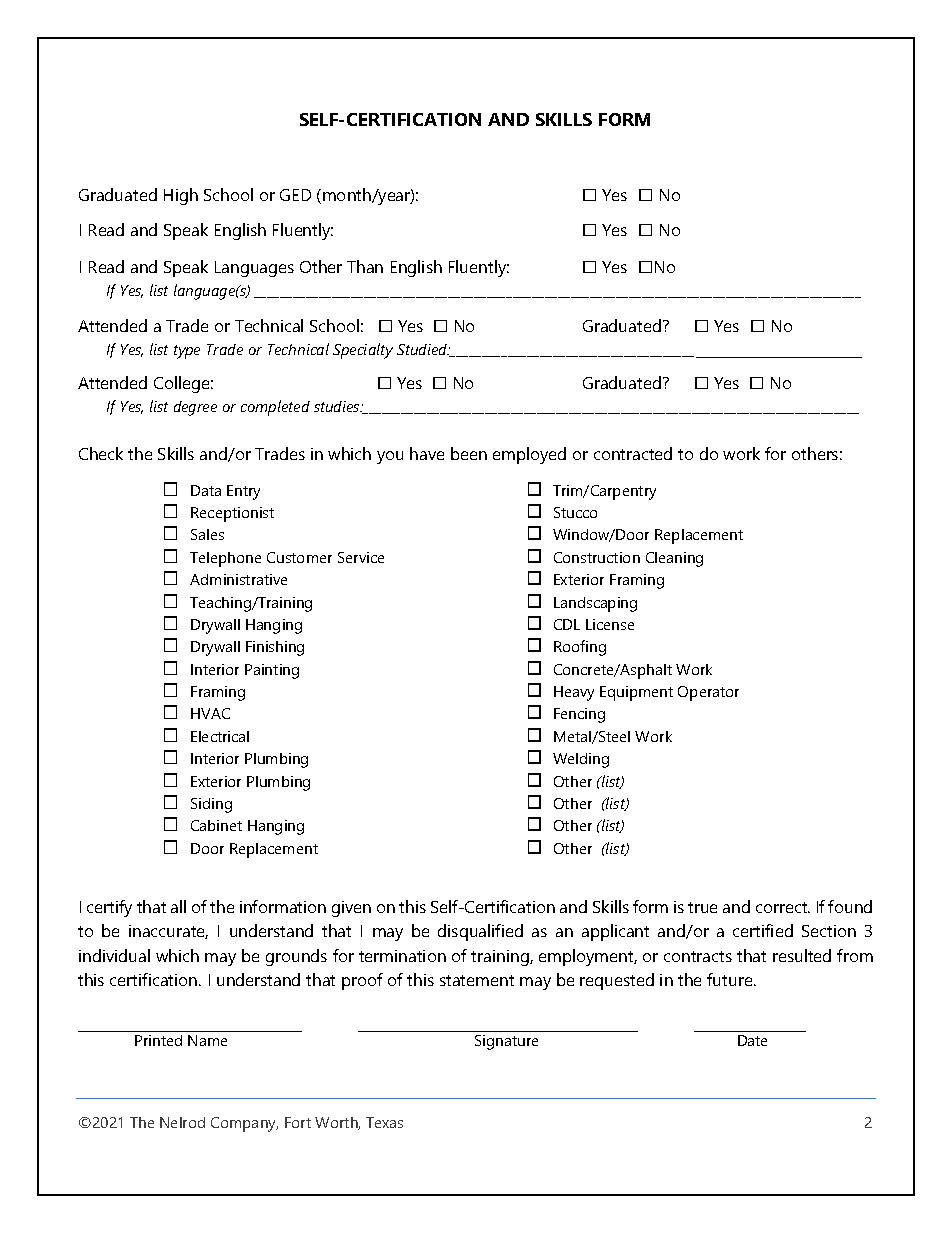 The height and width of the document is (1233, 952). I want to click on Operator, so click(708, 693).
